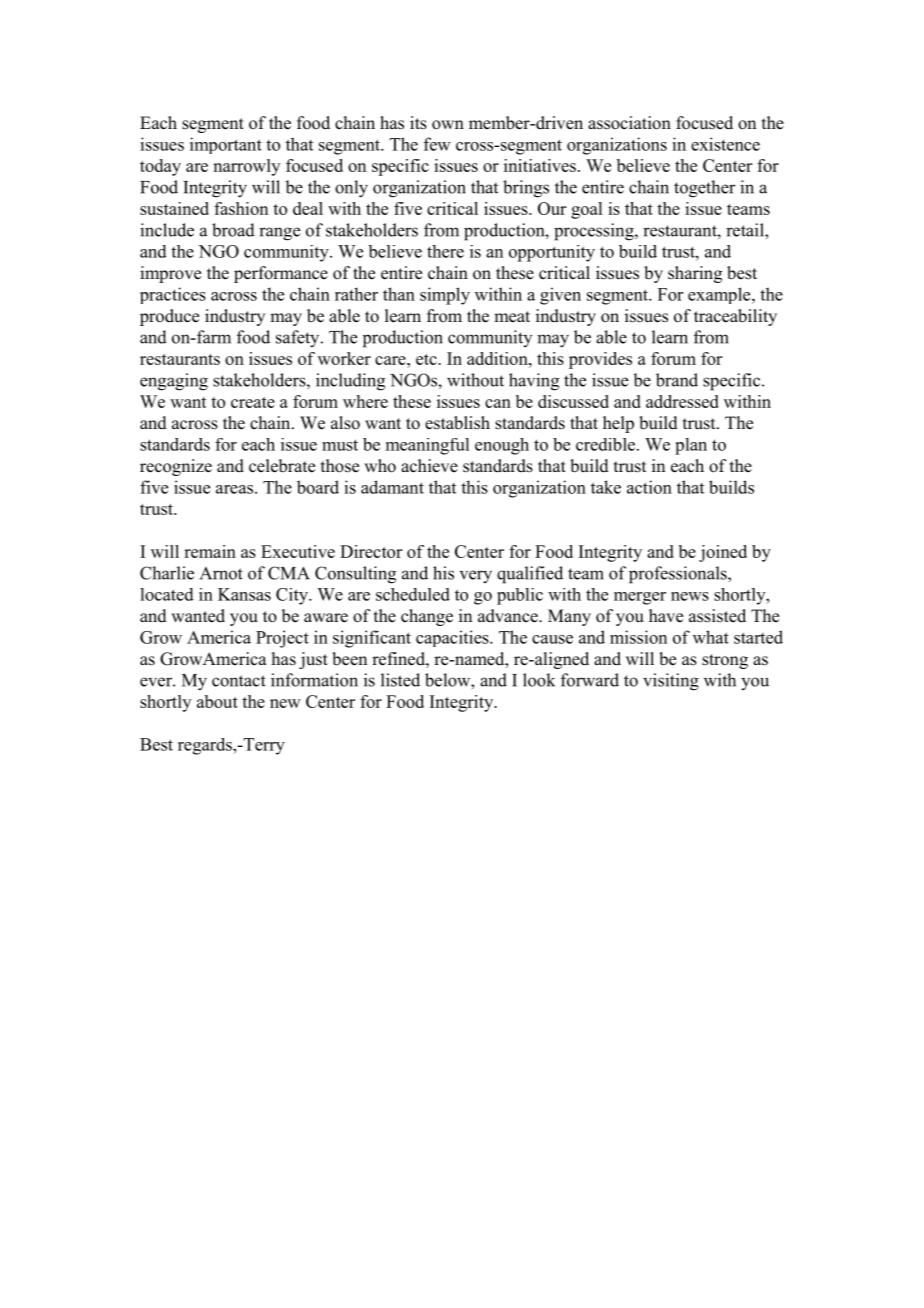 The height and width of the screenshot is (1308, 924). I want to click on simply, so click(445, 296).
